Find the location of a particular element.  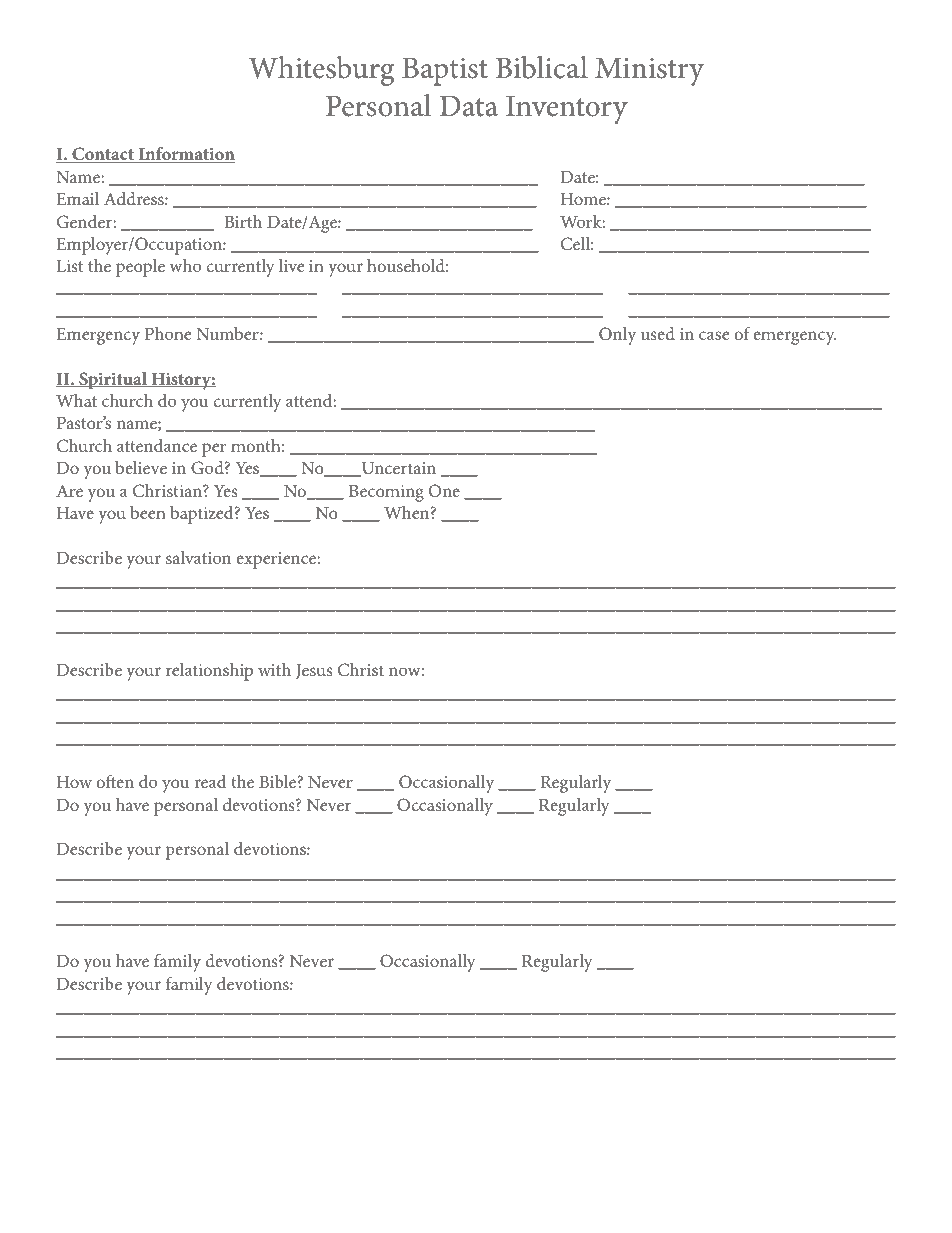

people is located at coordinates (140, 268).
